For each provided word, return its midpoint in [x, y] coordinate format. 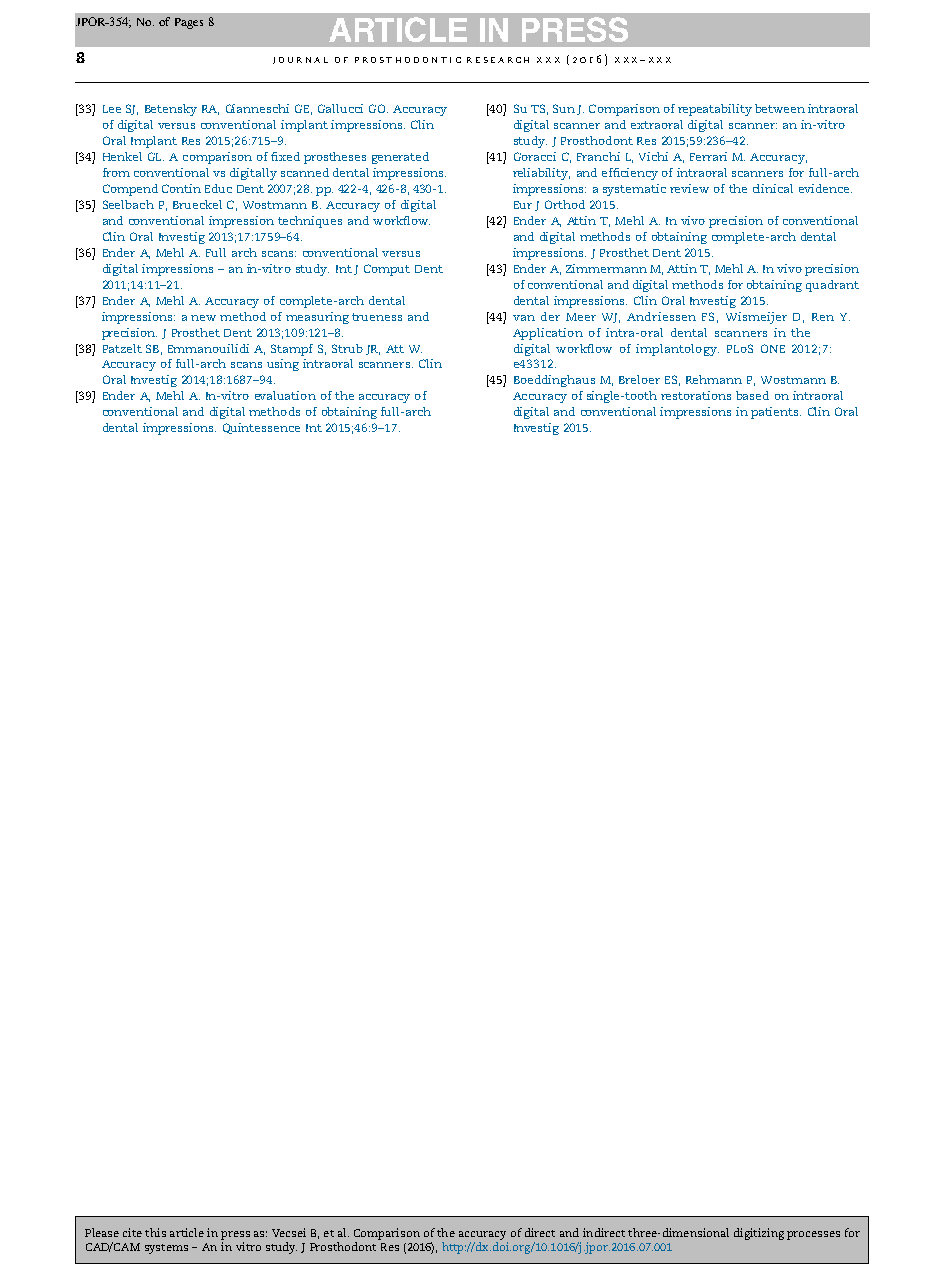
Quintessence [261, 428]
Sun [564, 108]
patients [776, 413]
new [203, 318]
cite [132, 1232]
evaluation [285, 395]
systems [166, 1249]
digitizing [759, 1234]
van [524, 318]
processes [813, 1235]
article [187, 1232]
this [155, 1232]
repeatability [715, 110]
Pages [189, 23]
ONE [773, 348]
